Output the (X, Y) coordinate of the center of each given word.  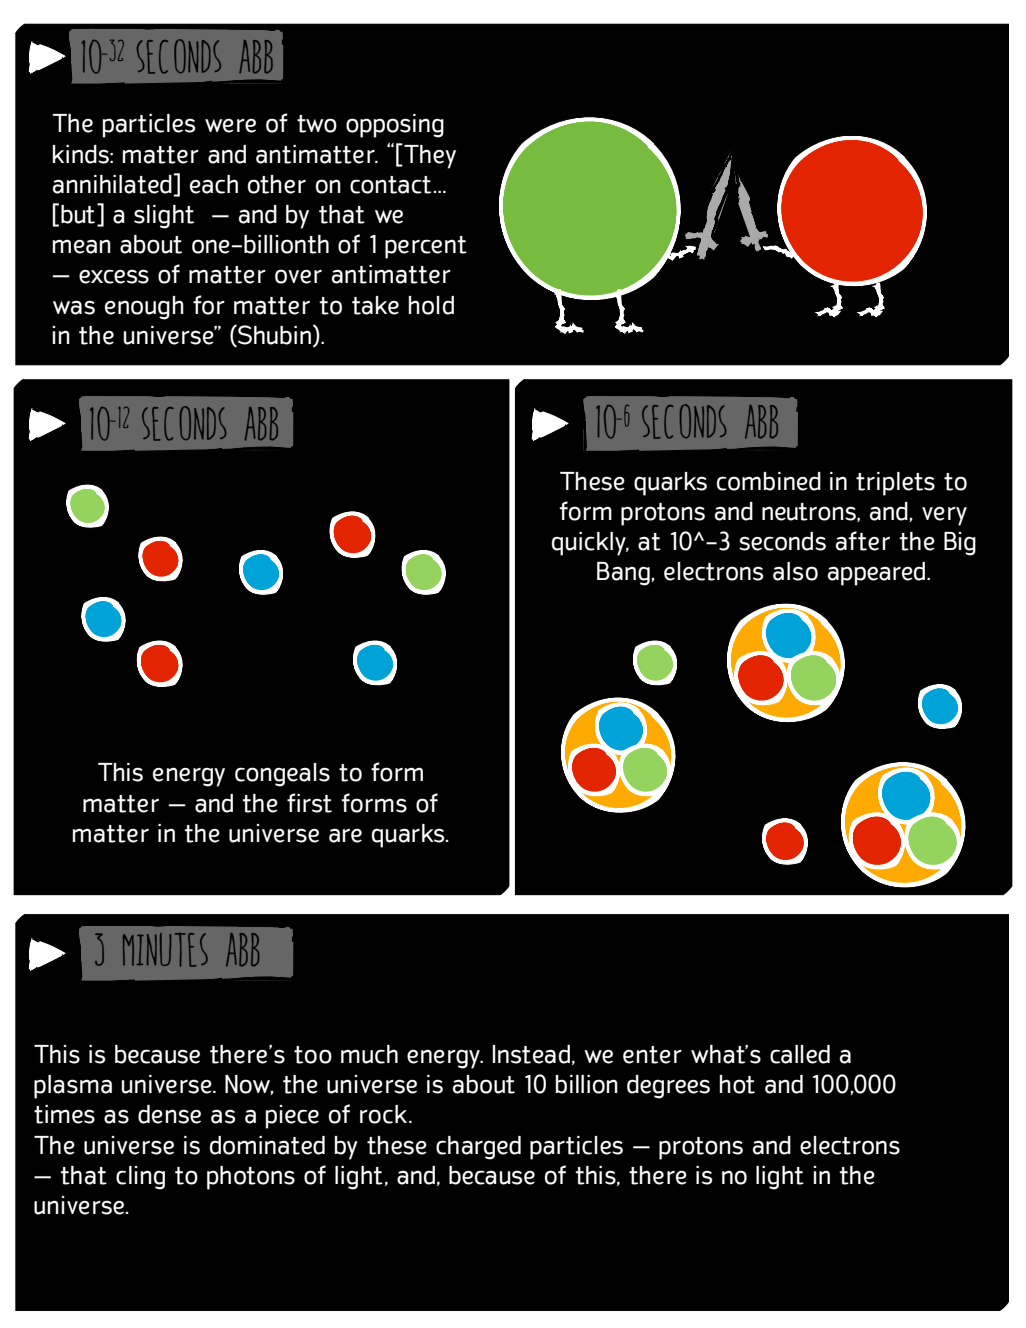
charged (478, 1148)
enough (144, 308)
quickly (590, 544)
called (800, 1054)
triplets (895, 484)
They (429, 156)
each (214, 184)
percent (426, 247)
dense (169, 1114)
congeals (282, 775)
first (309, 803)
